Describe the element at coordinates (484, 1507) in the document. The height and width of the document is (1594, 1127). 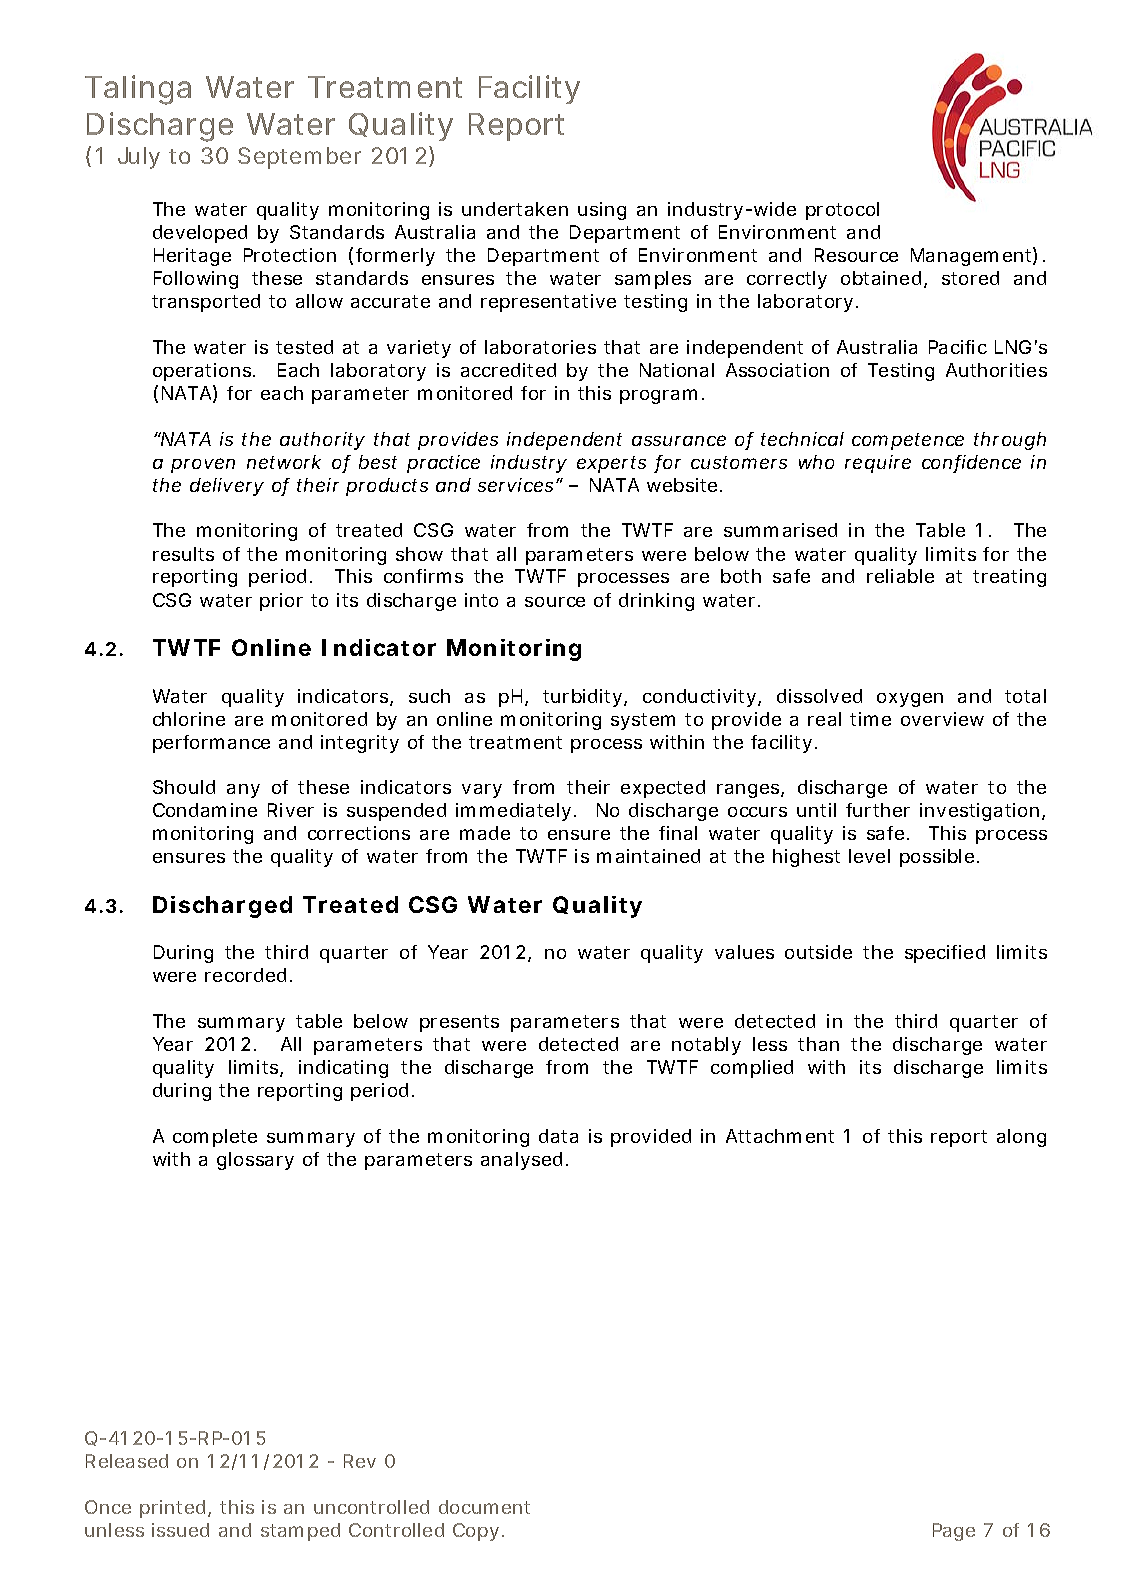
I see `document` at that location.
